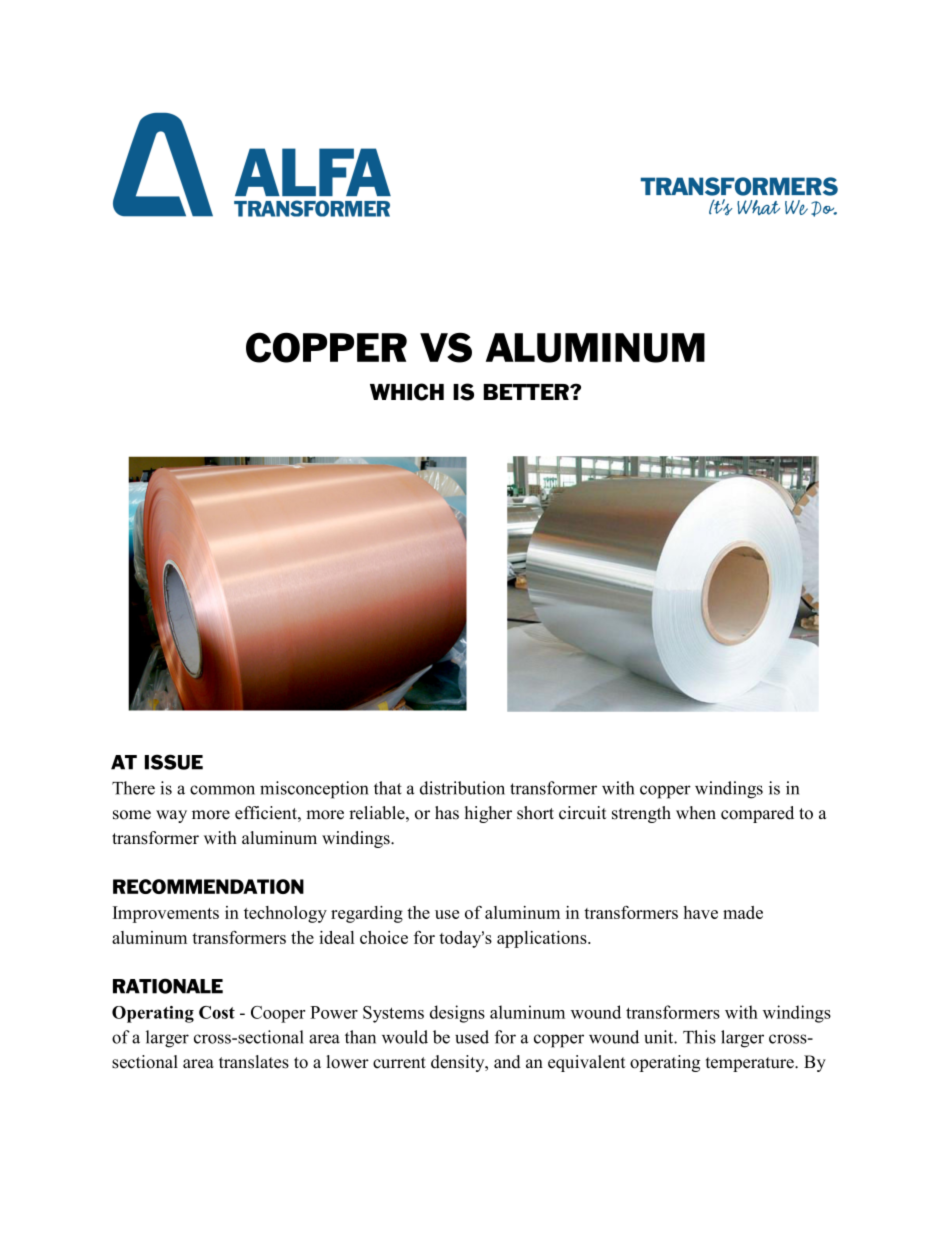  What do you see at coordinates (171, 816) in the screenshot?
I see `way` at bounding box center [171, 816].
